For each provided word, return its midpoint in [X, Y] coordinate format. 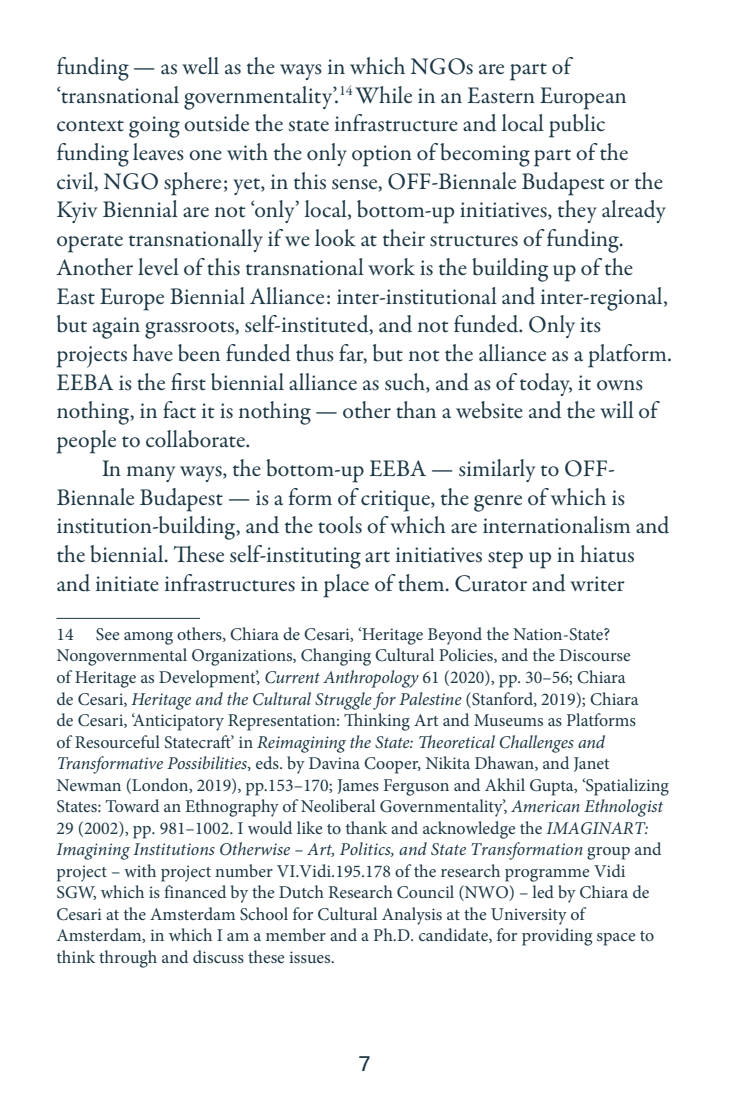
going [154, 127]
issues [311, 957]
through [128, 959]
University [529, 916]
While [383, 95]
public [577, 126]
